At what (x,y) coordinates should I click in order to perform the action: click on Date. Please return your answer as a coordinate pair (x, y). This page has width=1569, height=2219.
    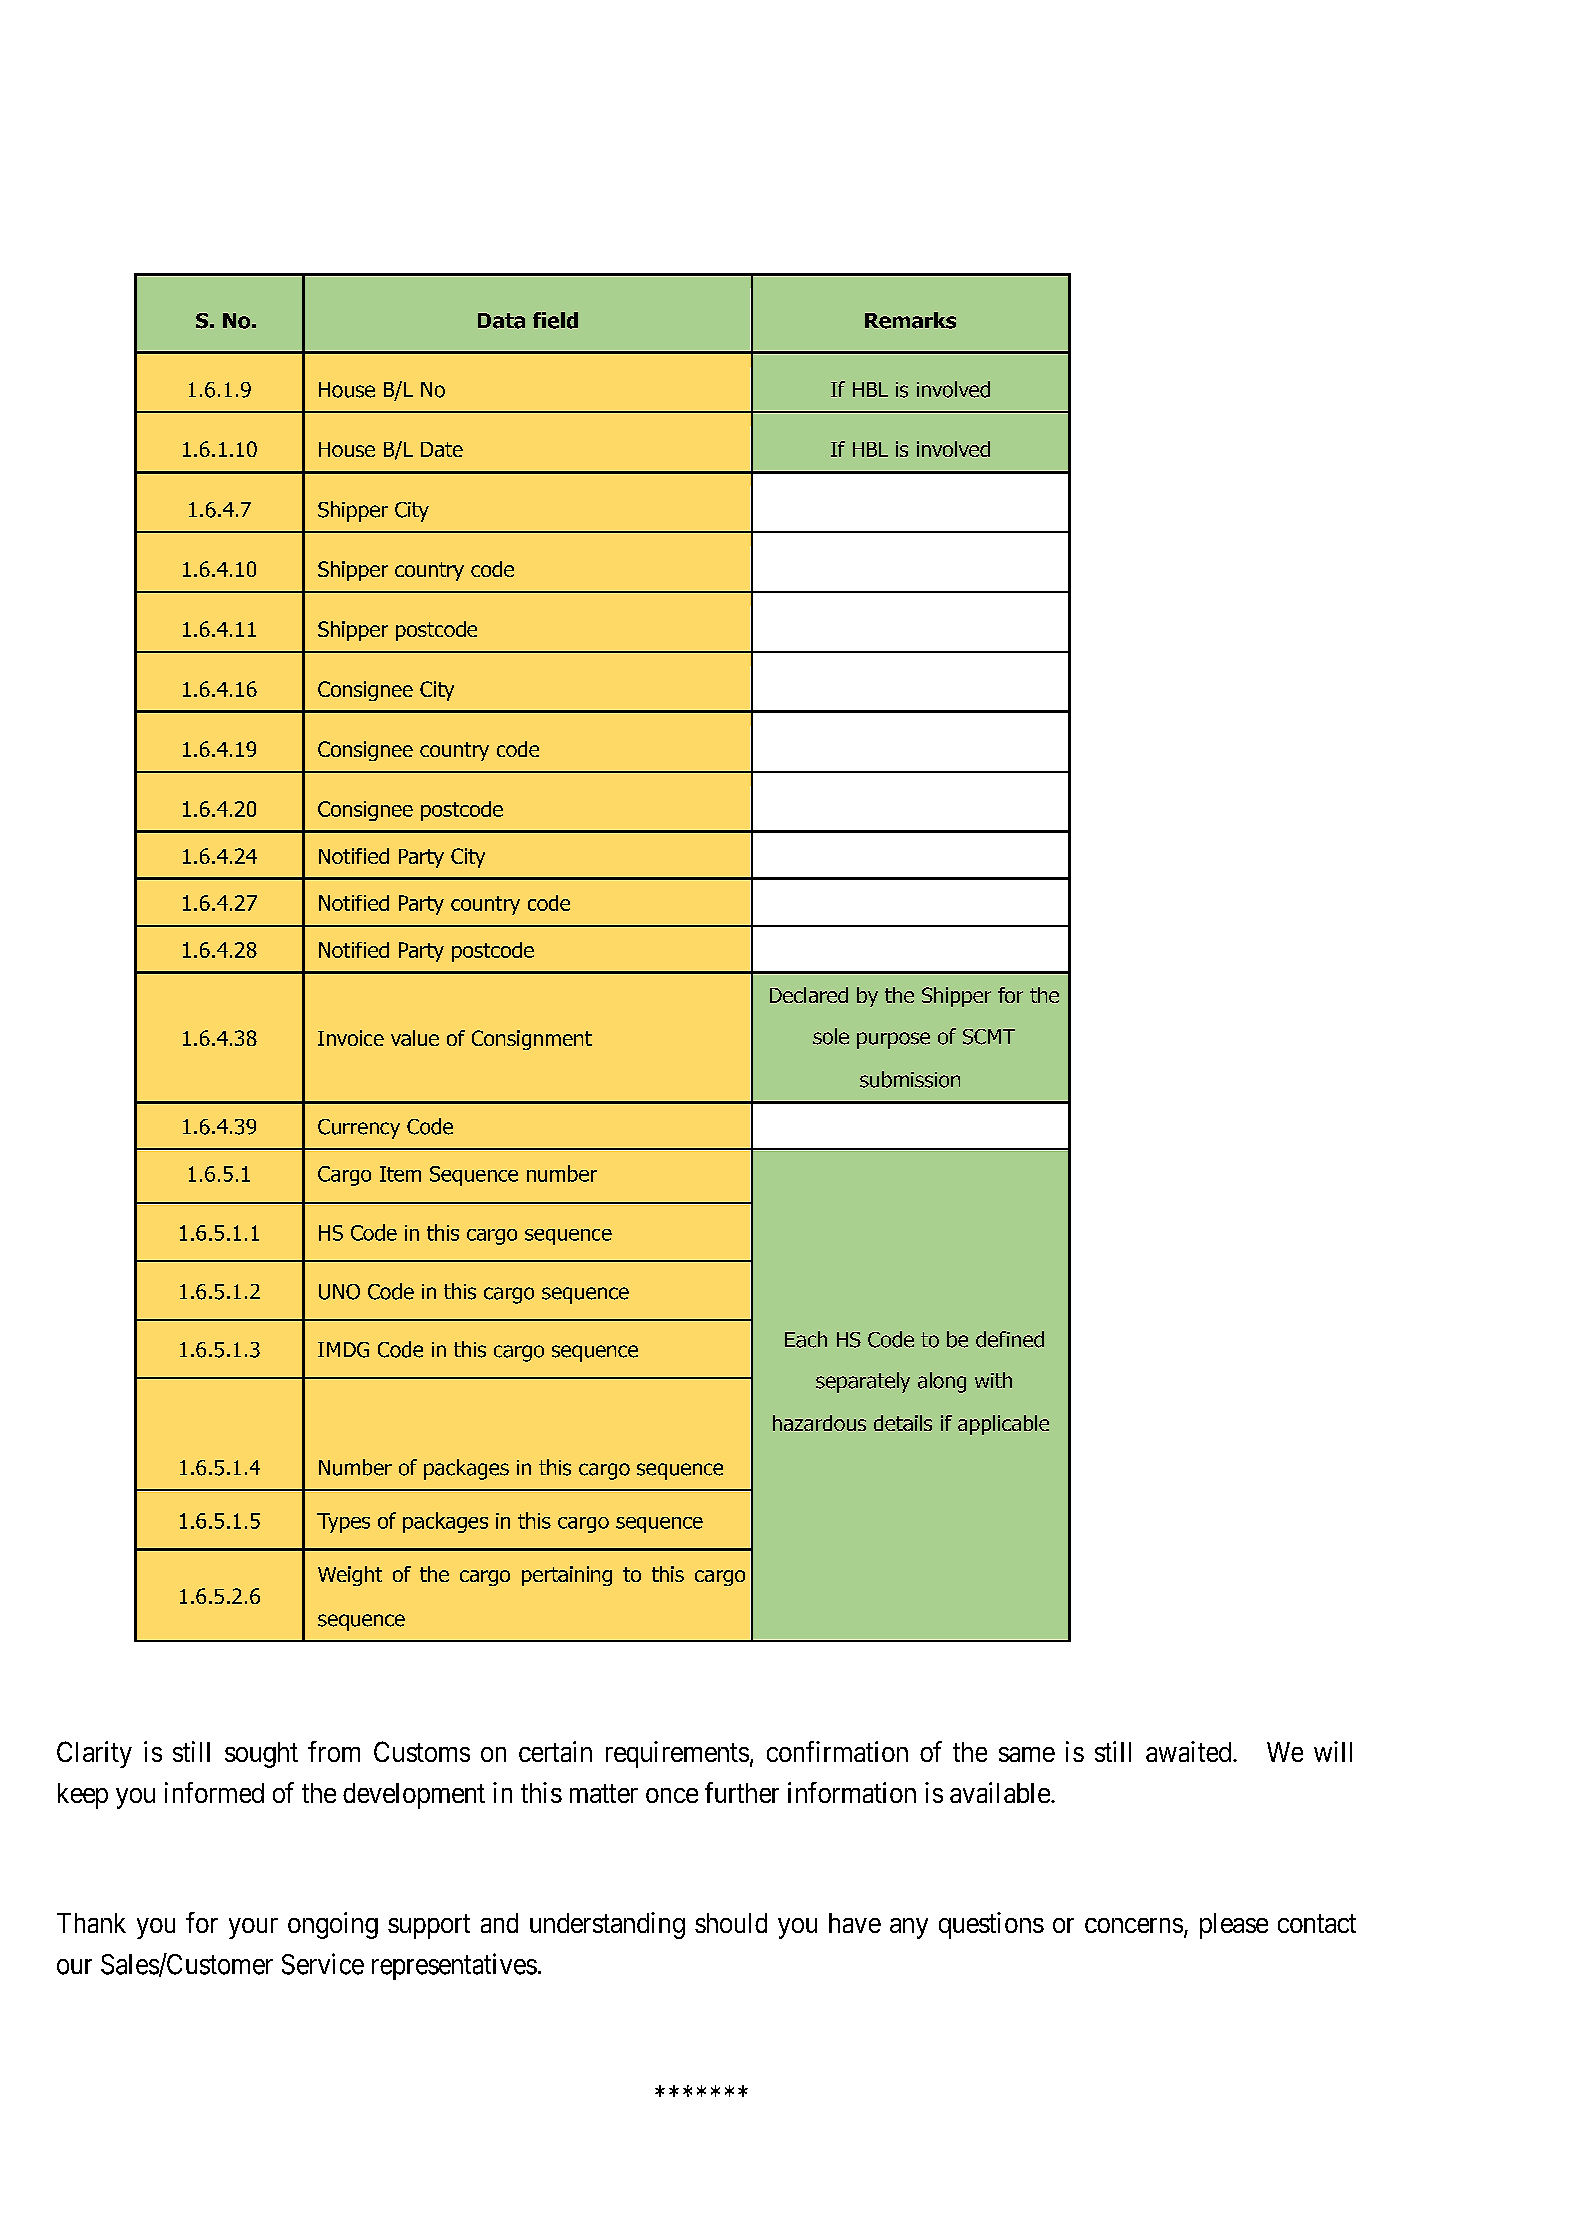
    Looking at the image, I should click on (442, 449).
